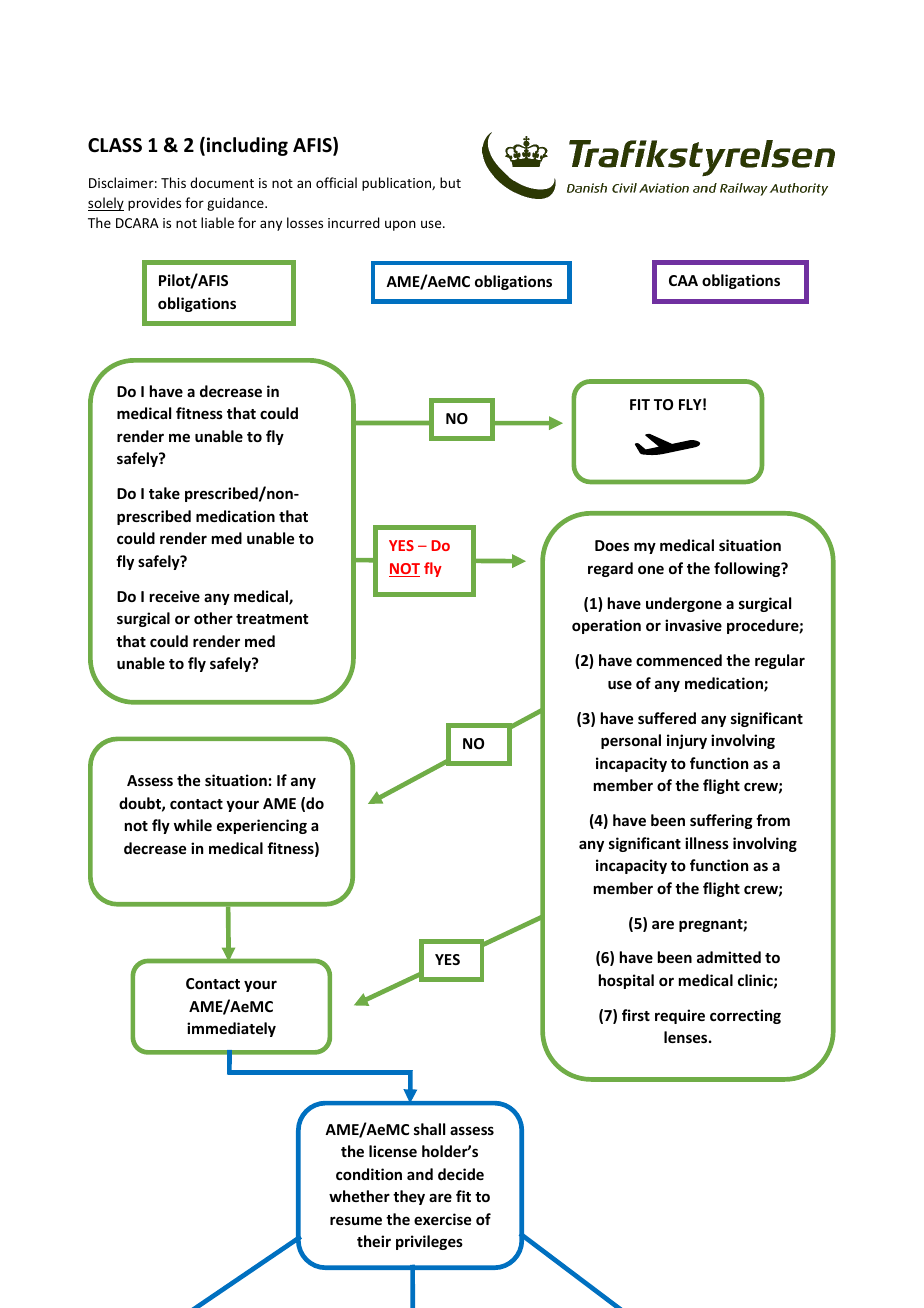 The width and height of the screenshot is (924, 1308). I want to click on This, so click(173, 182).
